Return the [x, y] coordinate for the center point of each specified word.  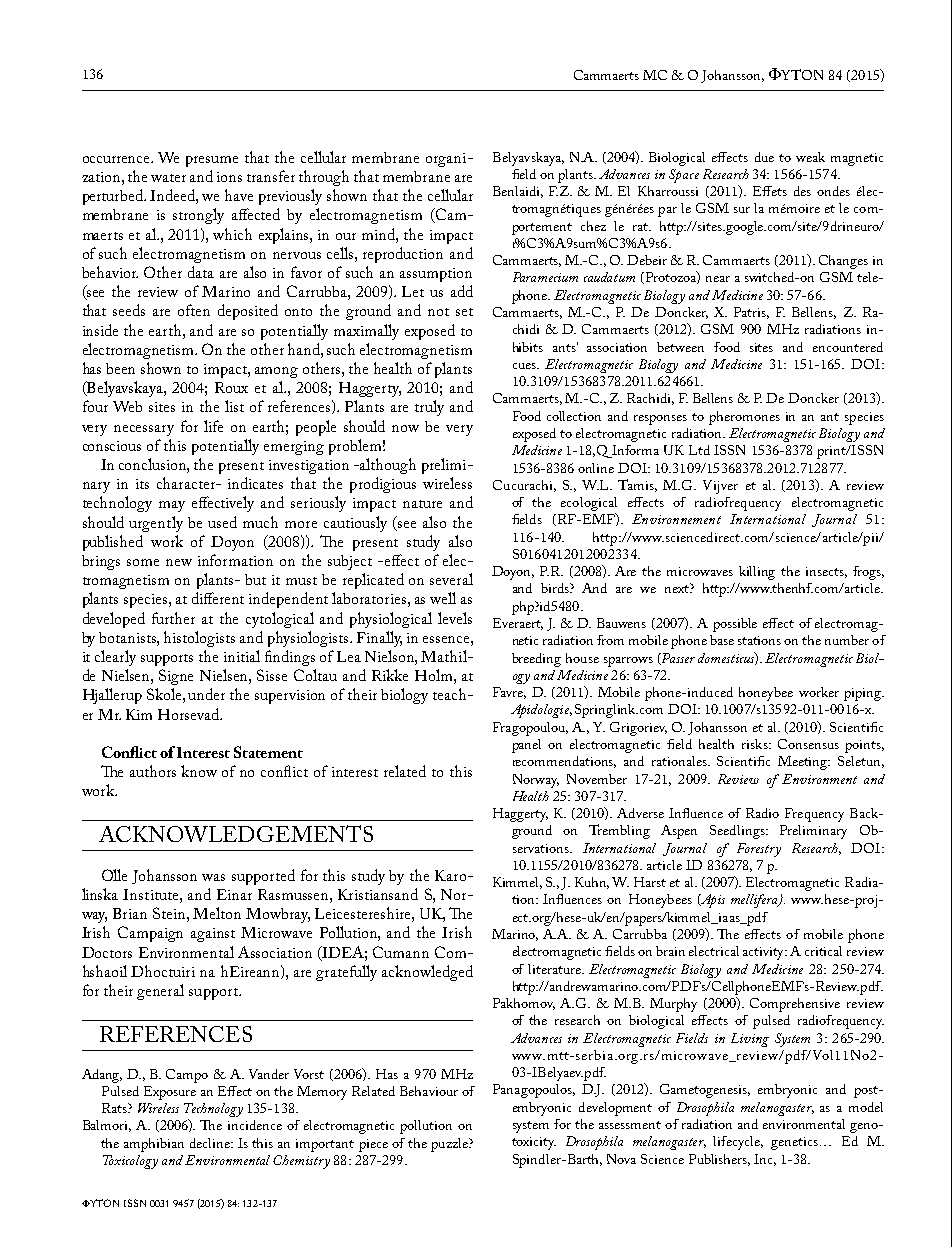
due [764, 157]
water [168, 178]
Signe [176, 677]
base [722, 640]
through [324, 178]
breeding [536, 660]
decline [211, 1143]
